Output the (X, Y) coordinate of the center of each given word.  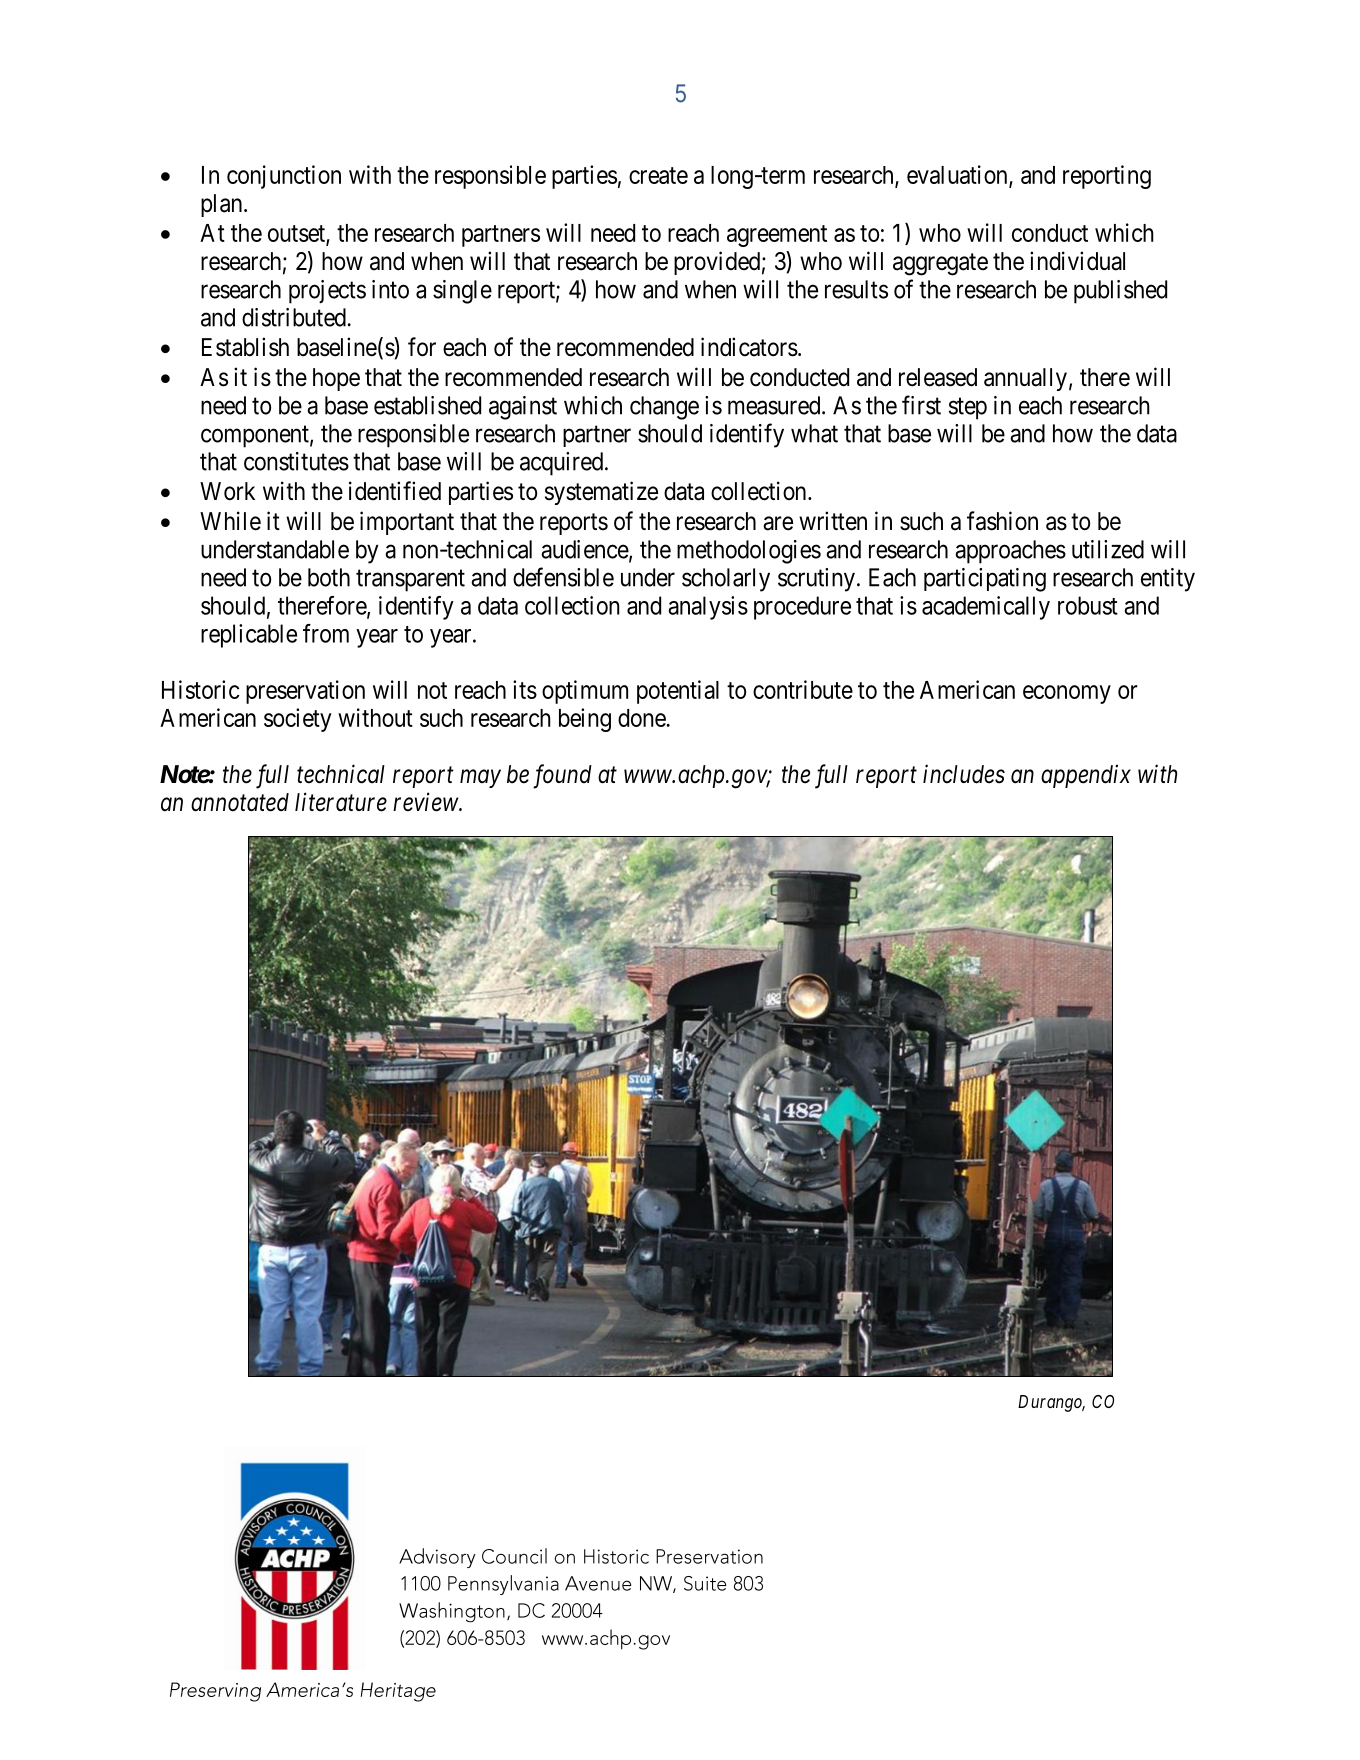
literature (341, 802)
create (658, 175)
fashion (1002, 521)
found (562, 776)
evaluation (958, 176)
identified (395, 491)
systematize (601, 493)
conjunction (284, 177)
